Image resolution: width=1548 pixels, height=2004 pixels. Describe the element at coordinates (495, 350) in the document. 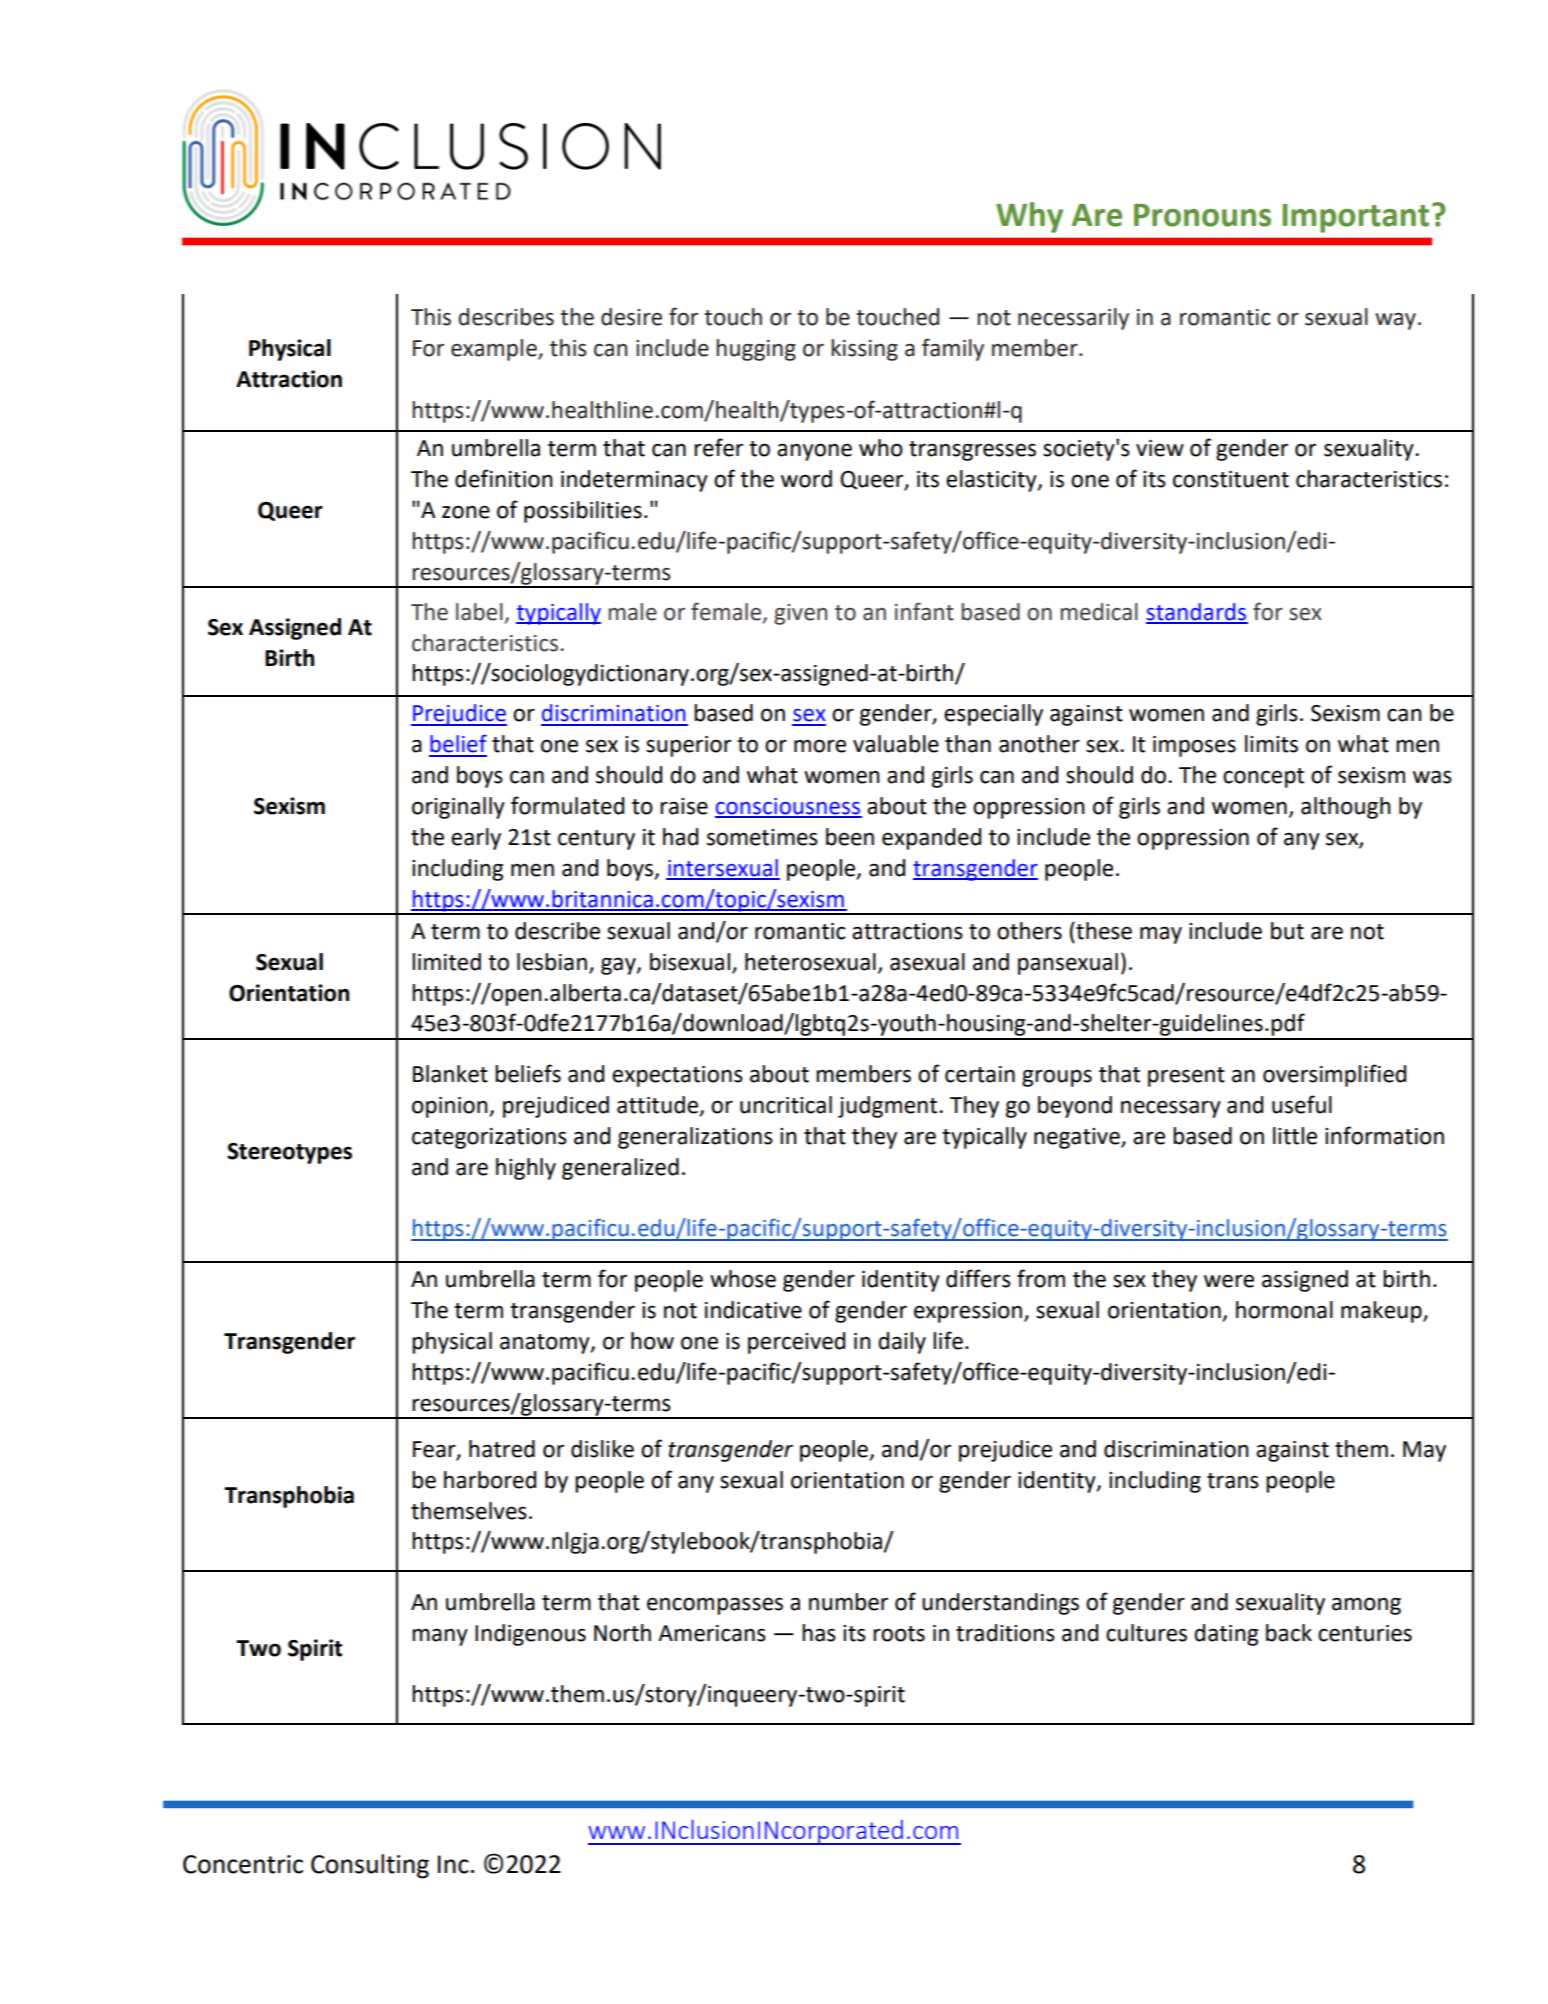

I see `example` at that location.
